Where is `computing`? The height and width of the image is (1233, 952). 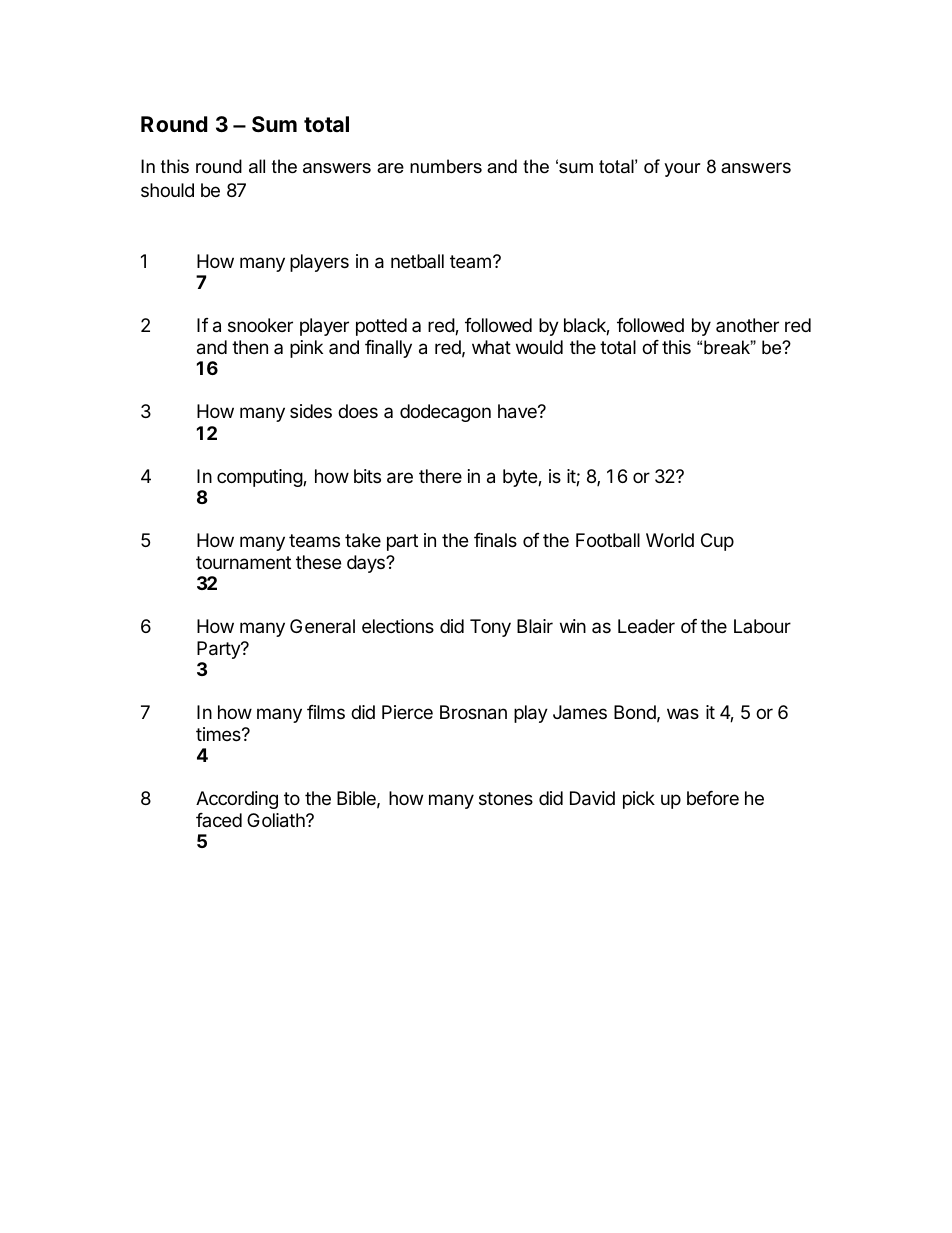
computing is located at coordinates (260, 478).
